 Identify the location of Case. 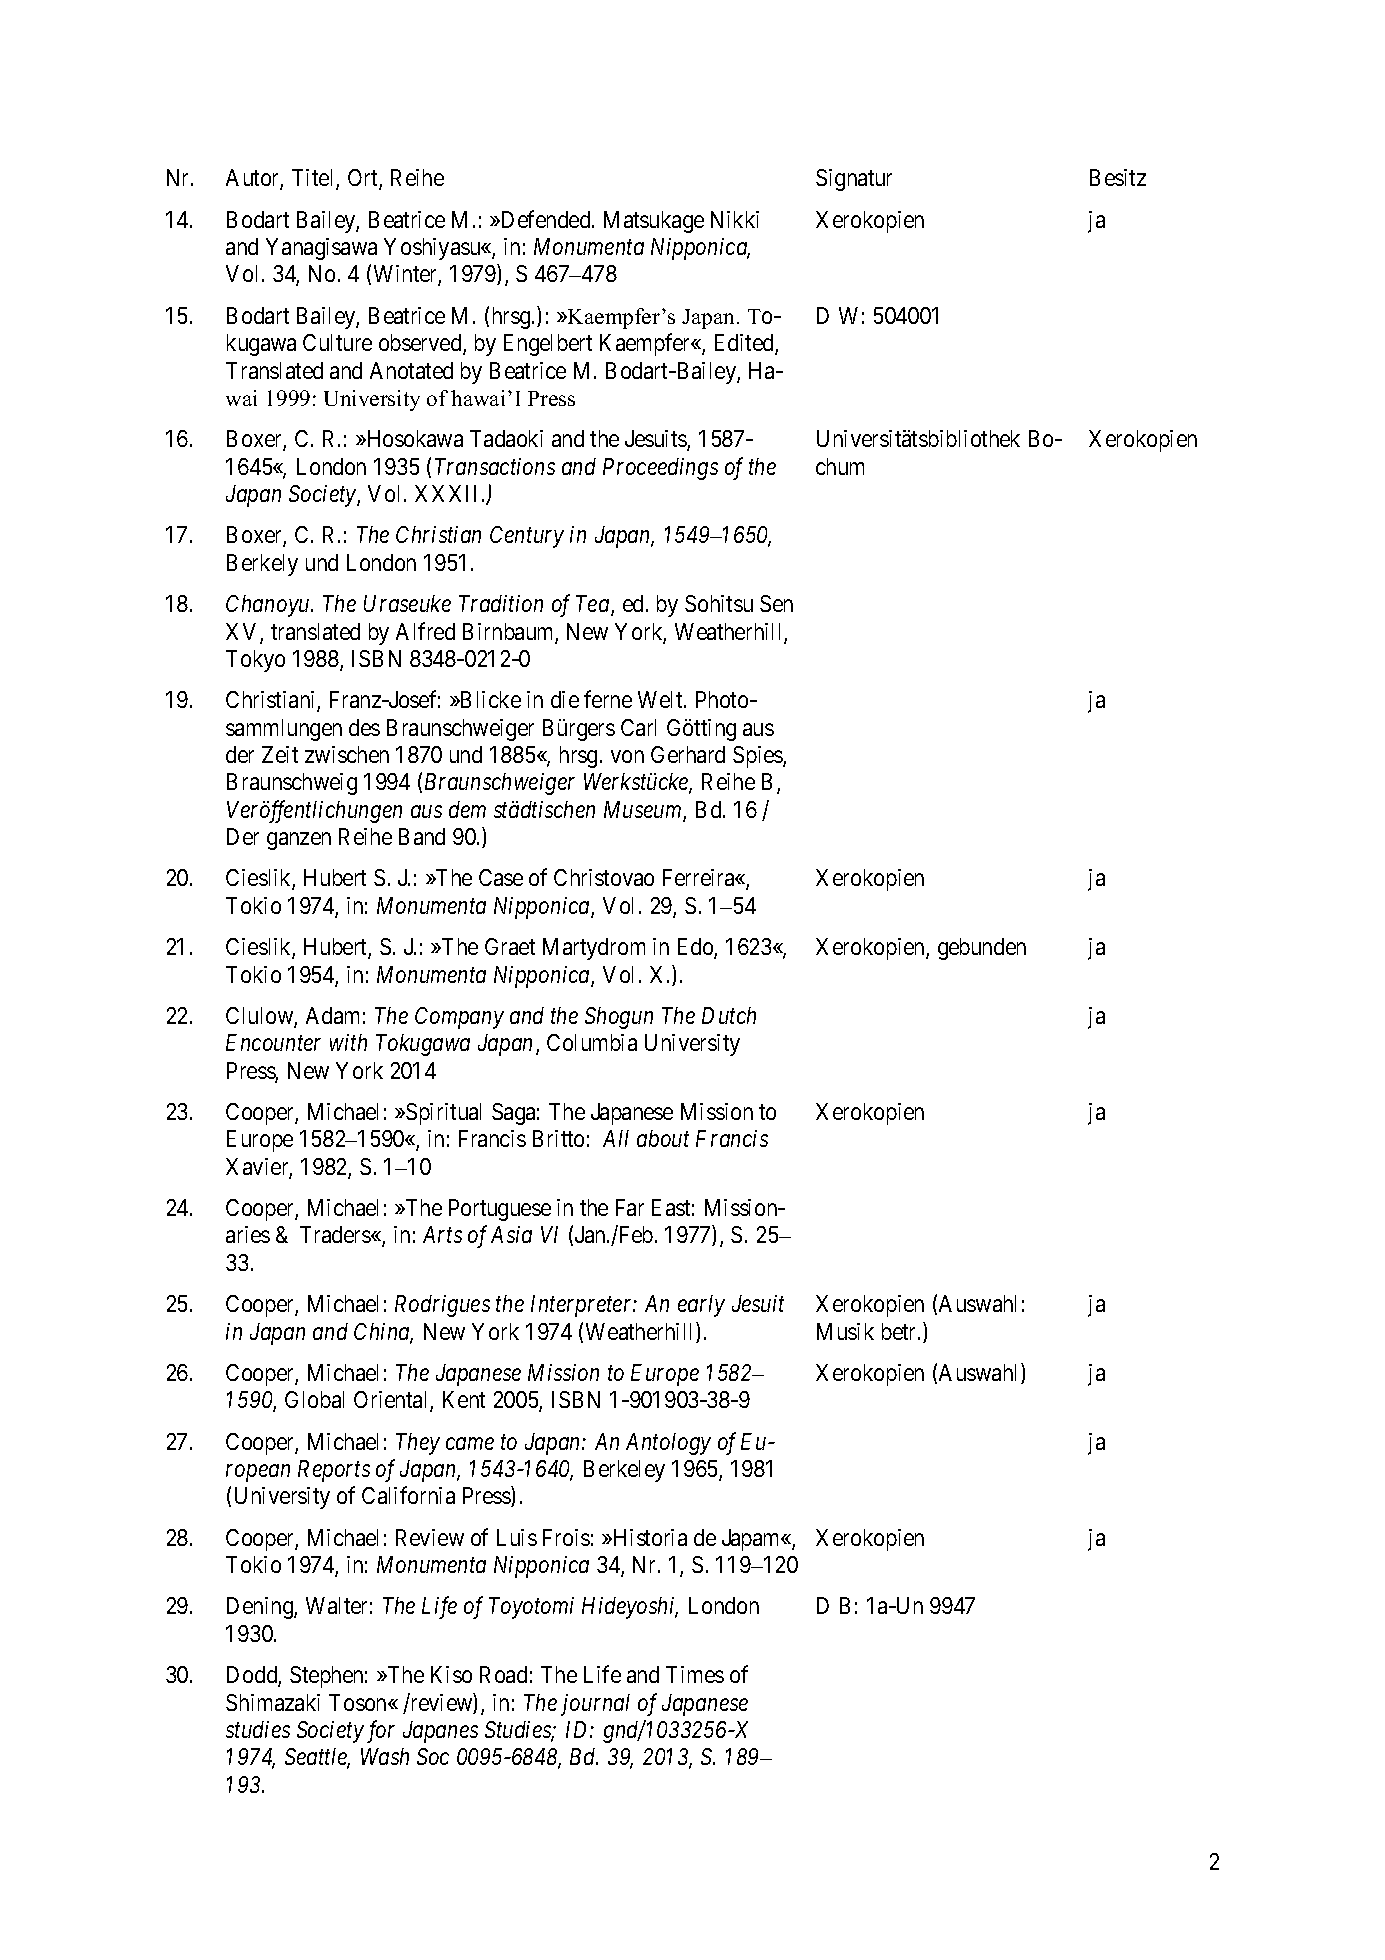
(501, 877).
